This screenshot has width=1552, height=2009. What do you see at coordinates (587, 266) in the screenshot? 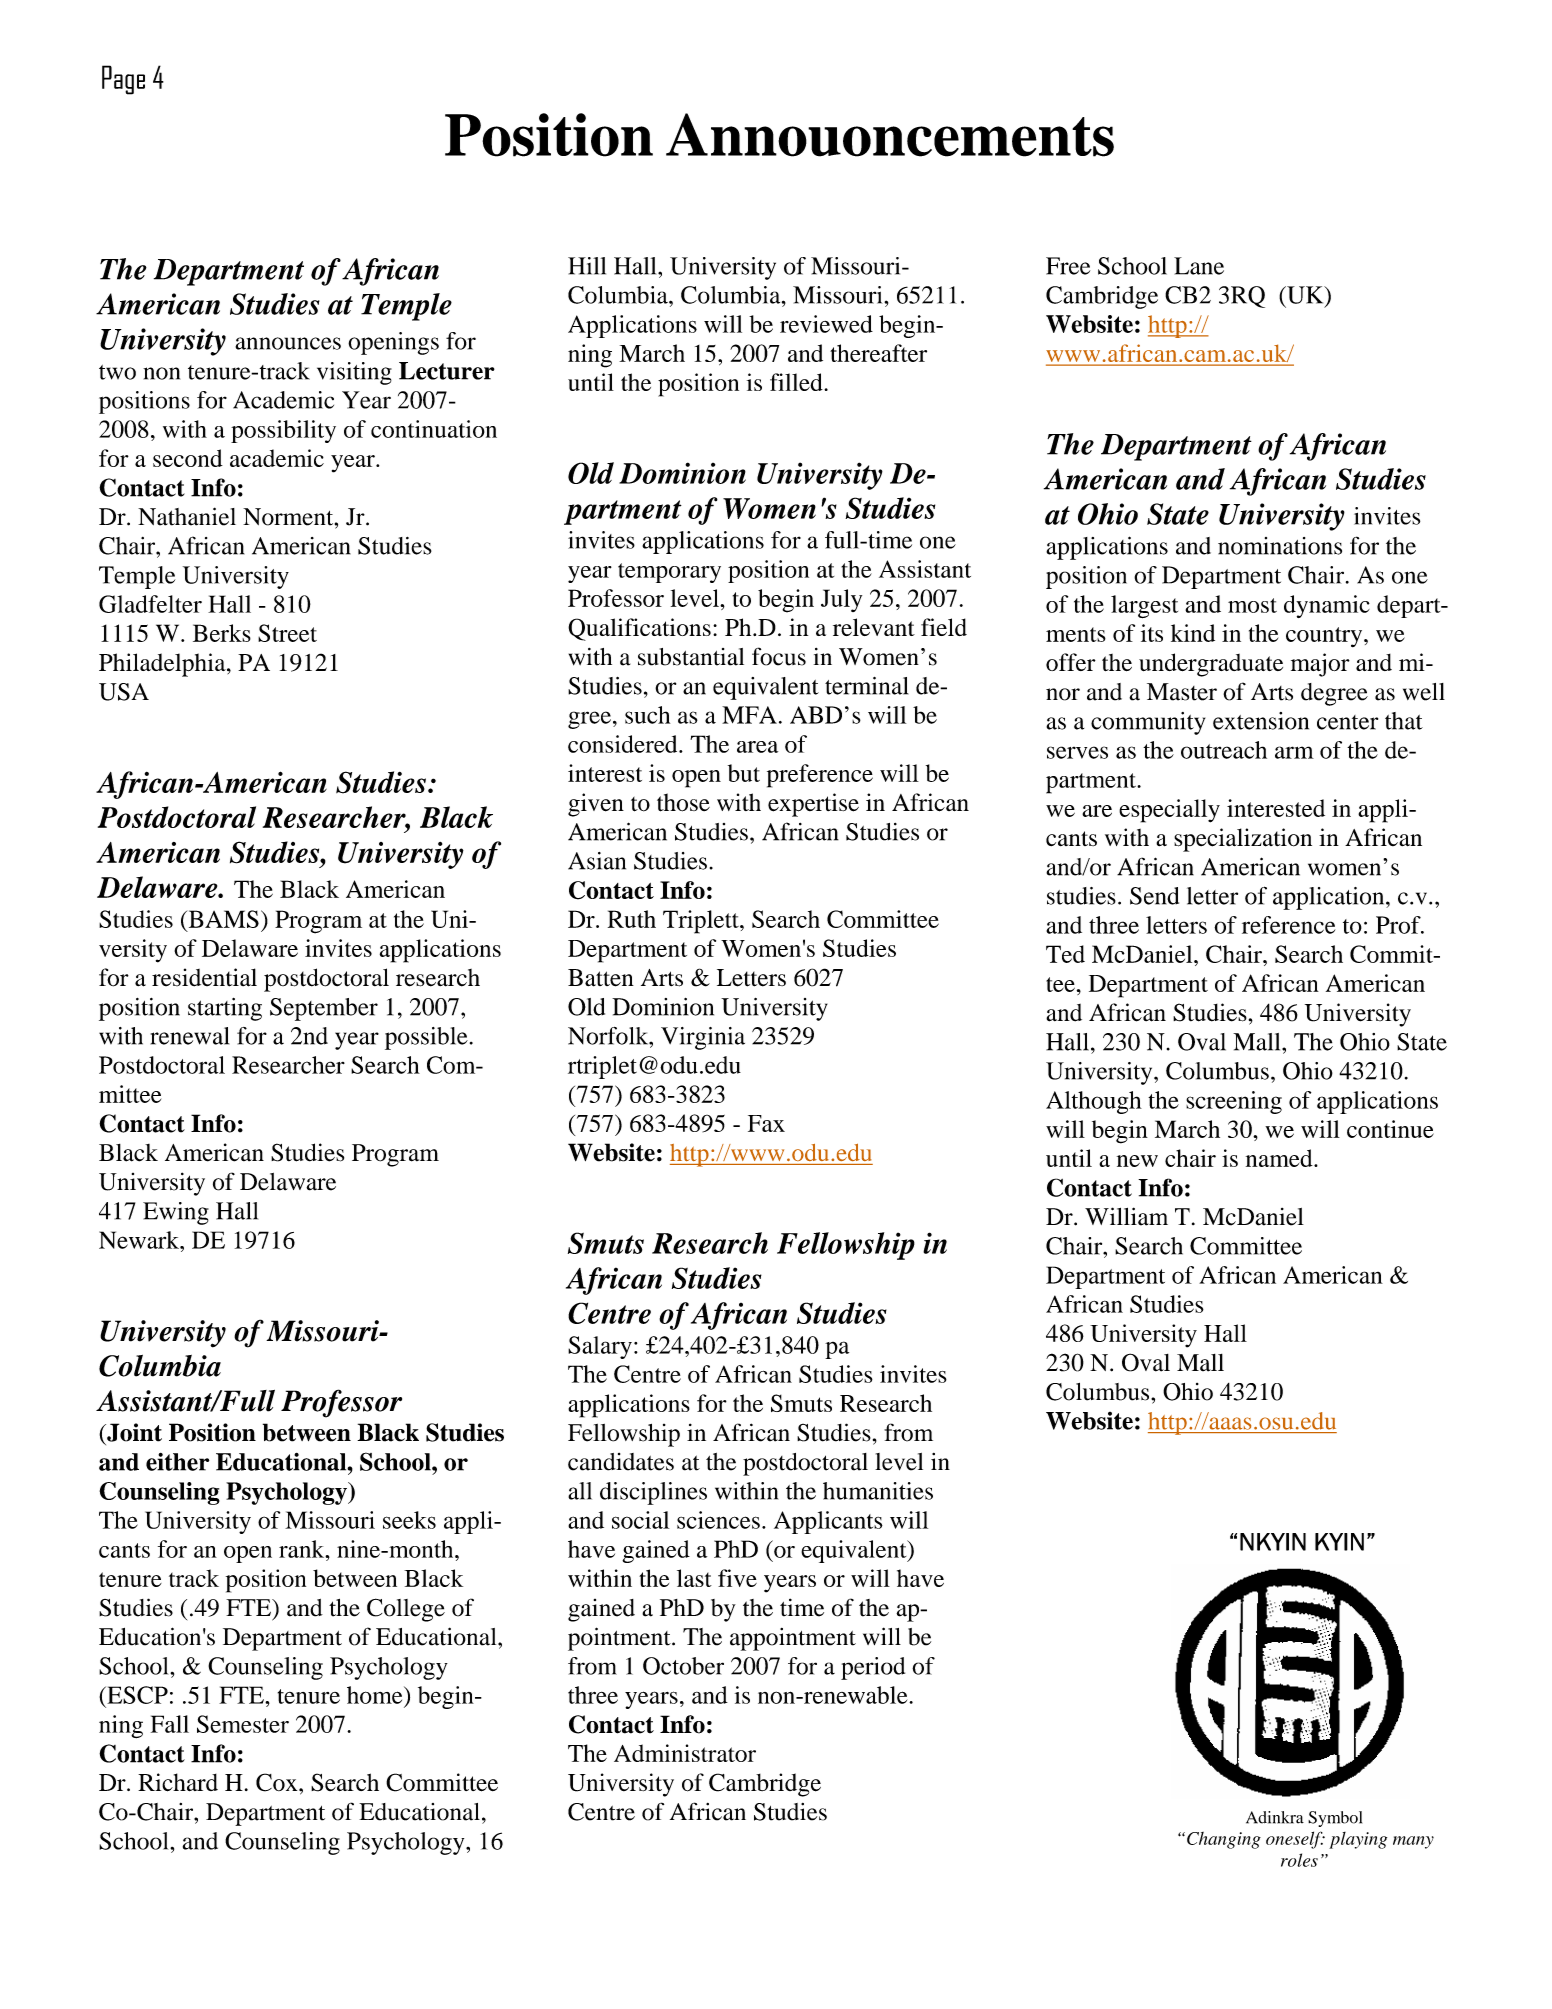
I see `Hill` at bounding box center [587, 266].
